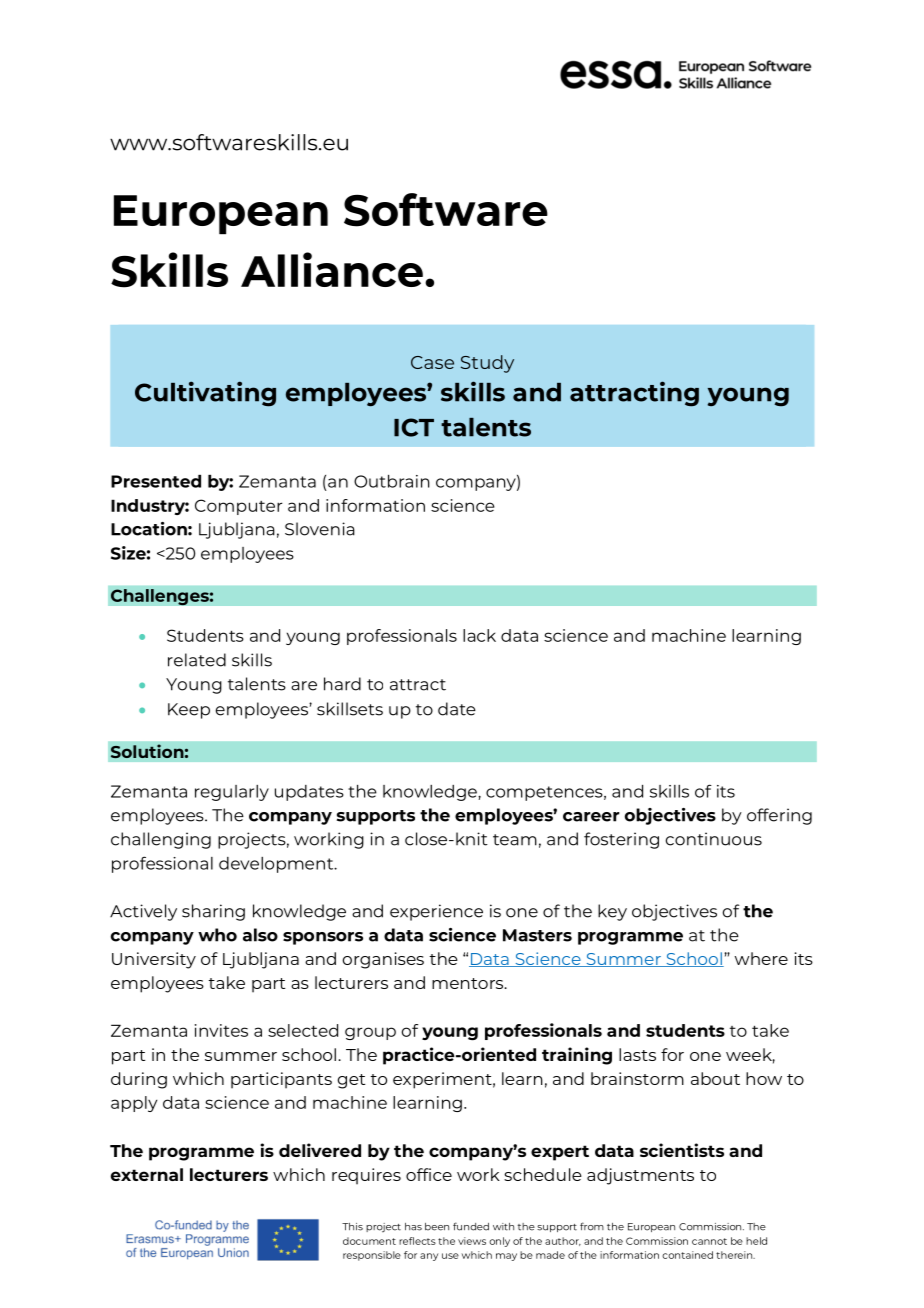 The width and height of the page is (924, 1308). What do you see at coordinates (205, 394) in the page?
I see `Cultivating` at bounding box center [205, 394].
